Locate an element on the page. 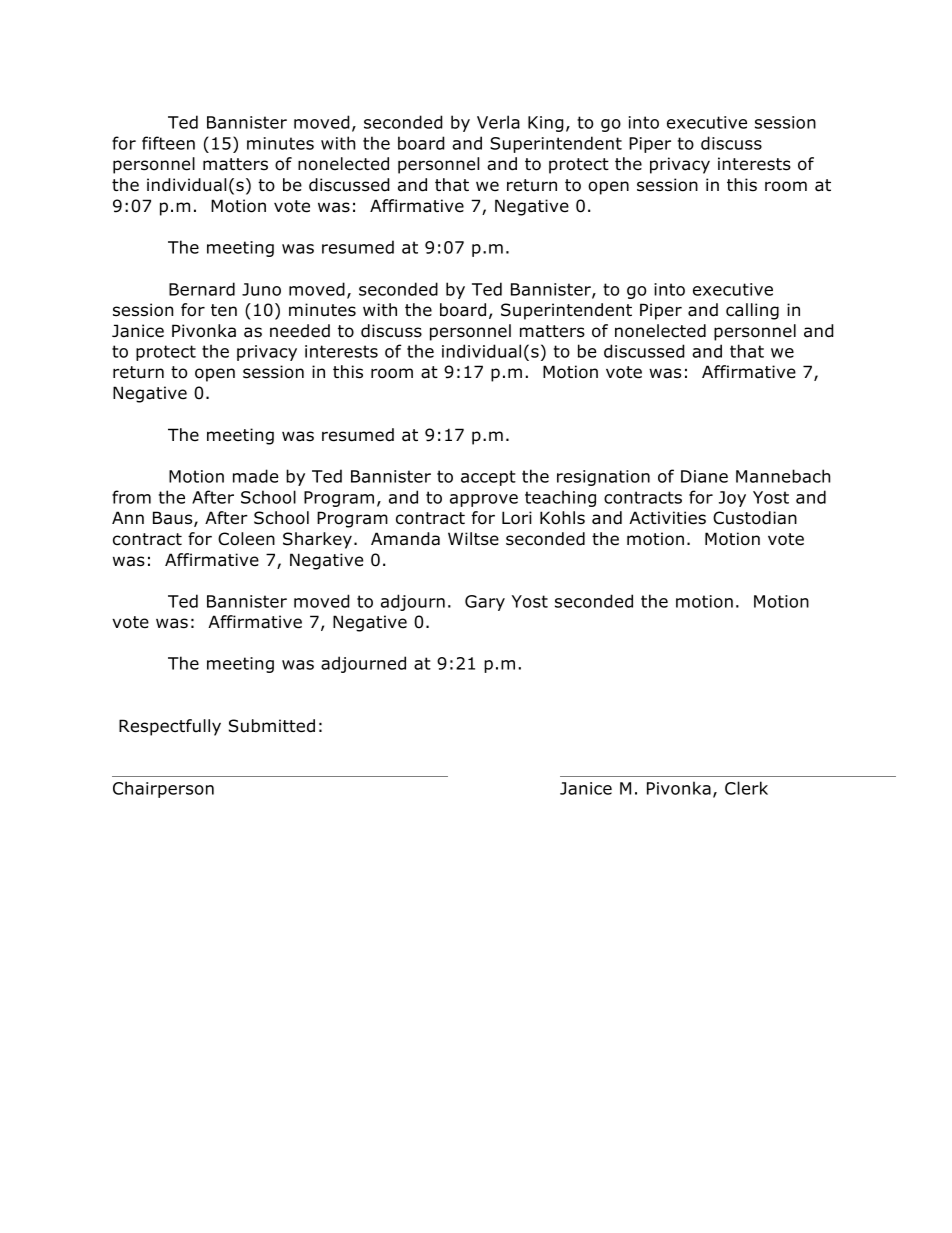 This page has height=1233, width=952. Activities is located at coordinates (667, 518).
